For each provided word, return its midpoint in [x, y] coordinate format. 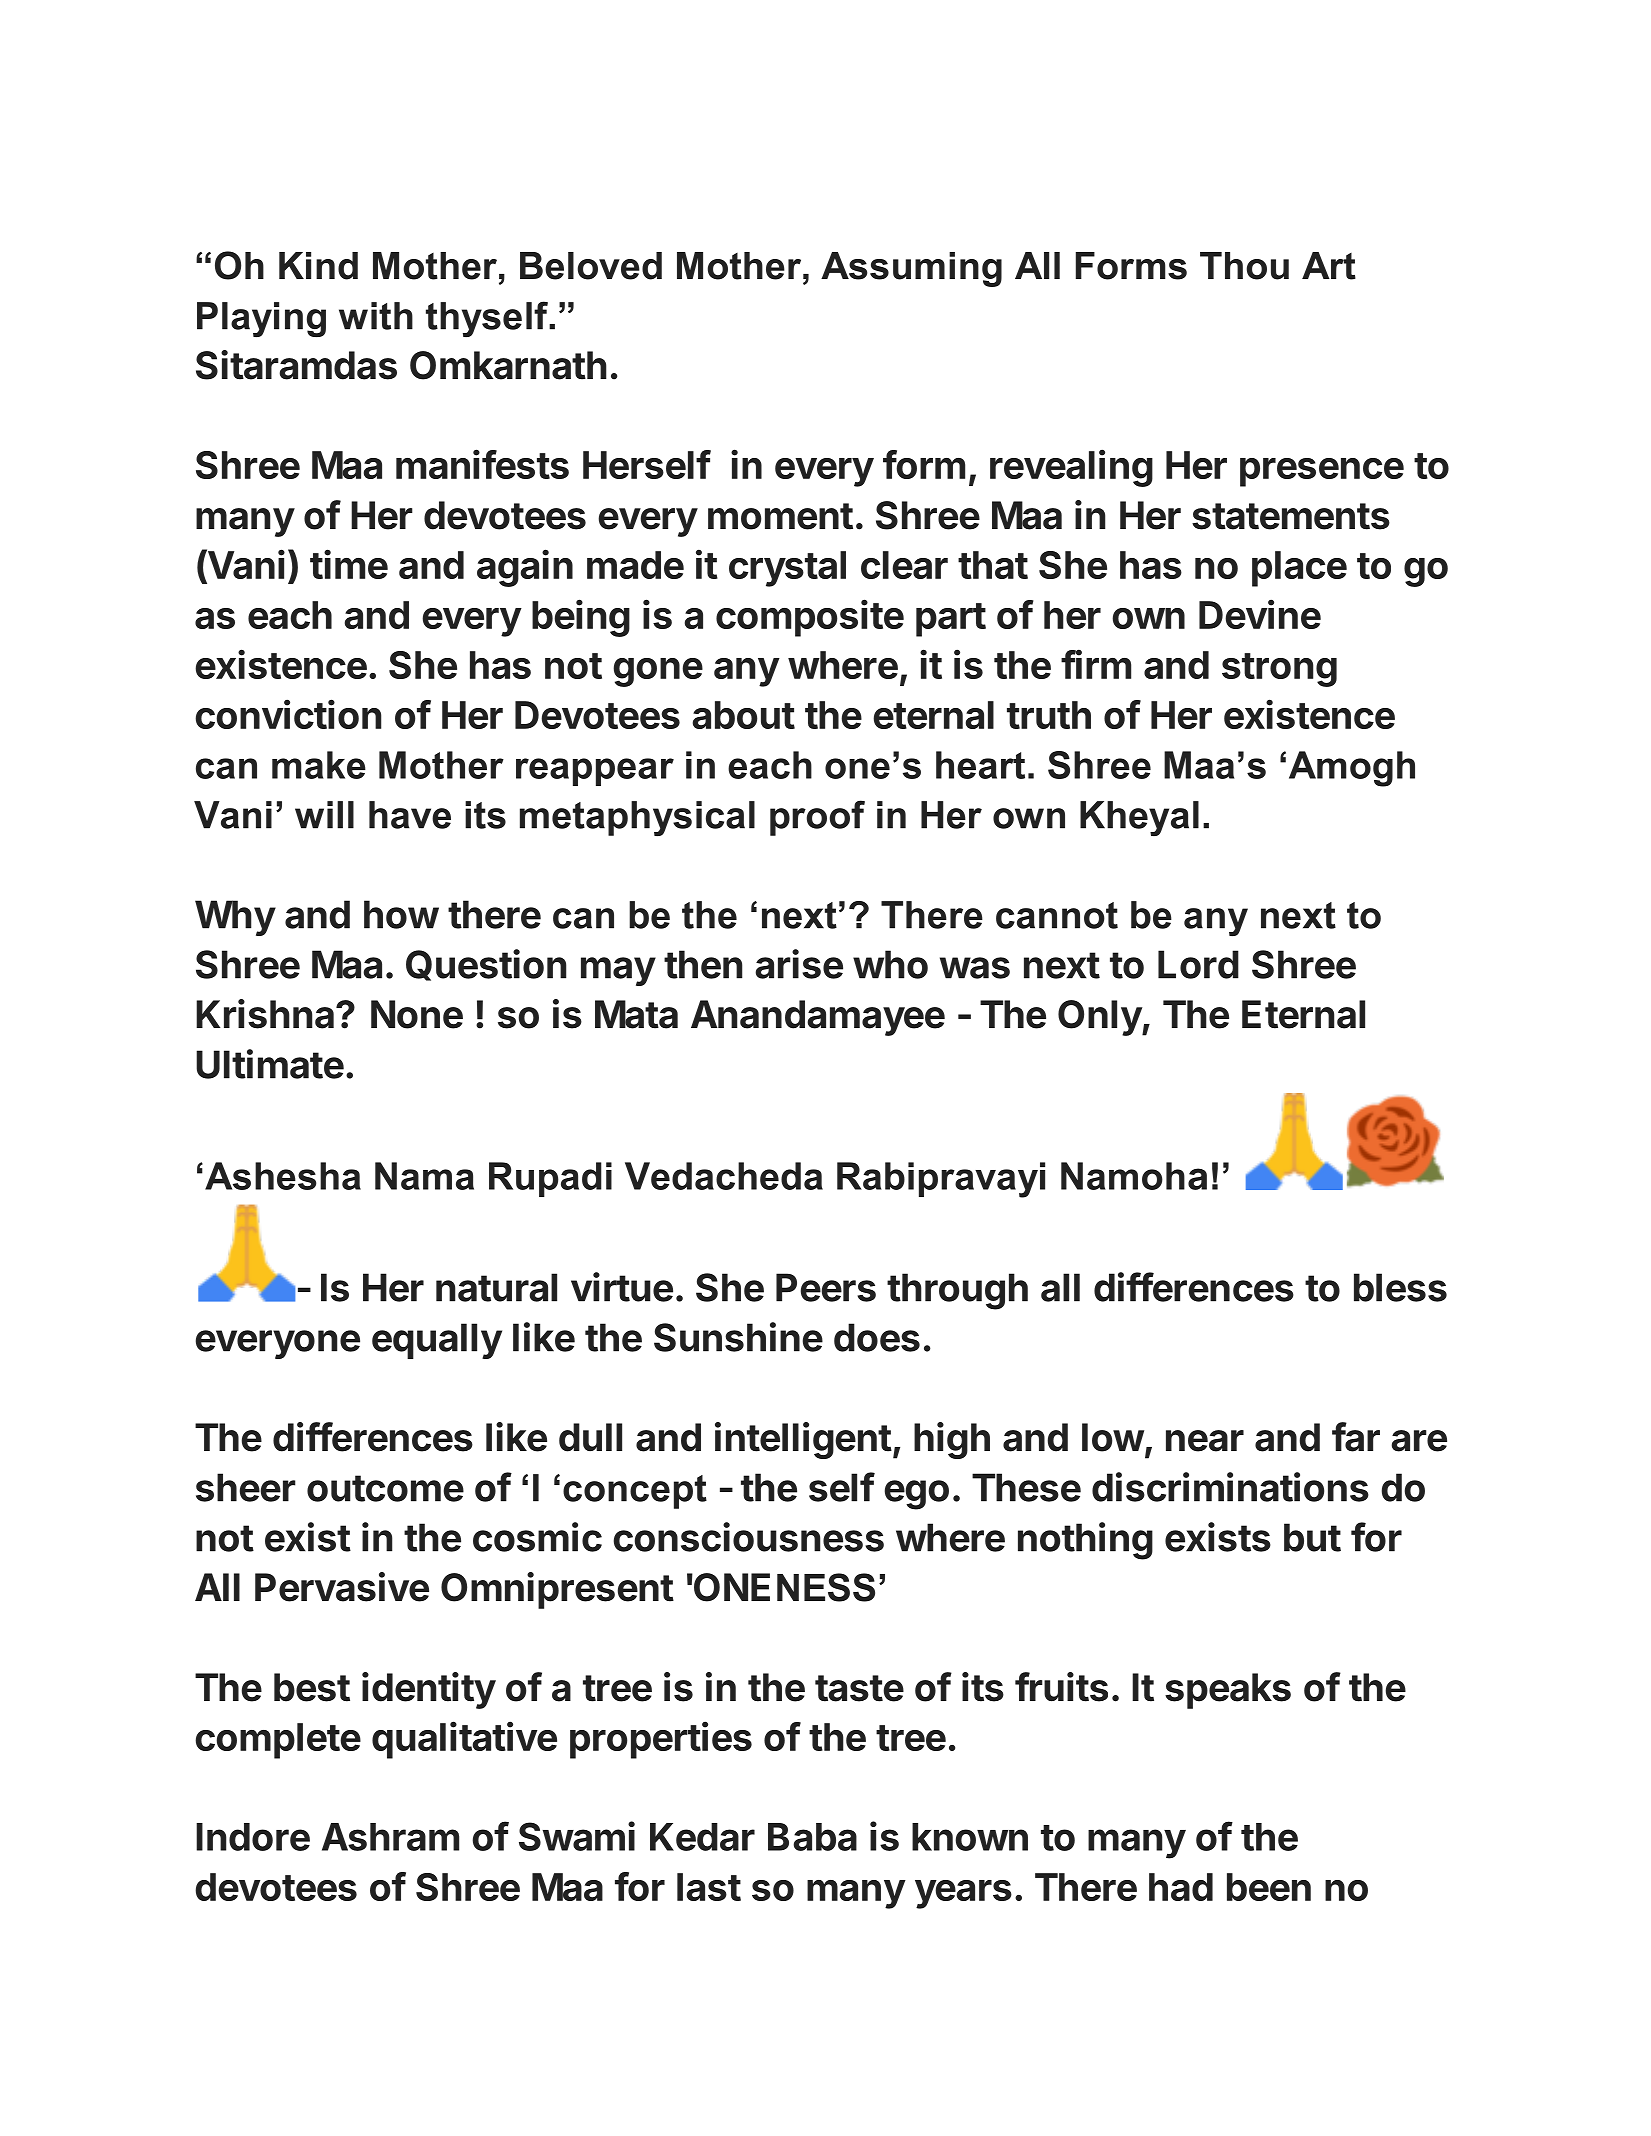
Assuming [911, 269]
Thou [1244, 266]
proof [817, 818]
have [410, 815]
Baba [812, 1837]
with [376, 316]
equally [437, 1341]
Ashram [390, 1837]
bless [1400, 1287]
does [877, 1337]
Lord [1198, 964]
